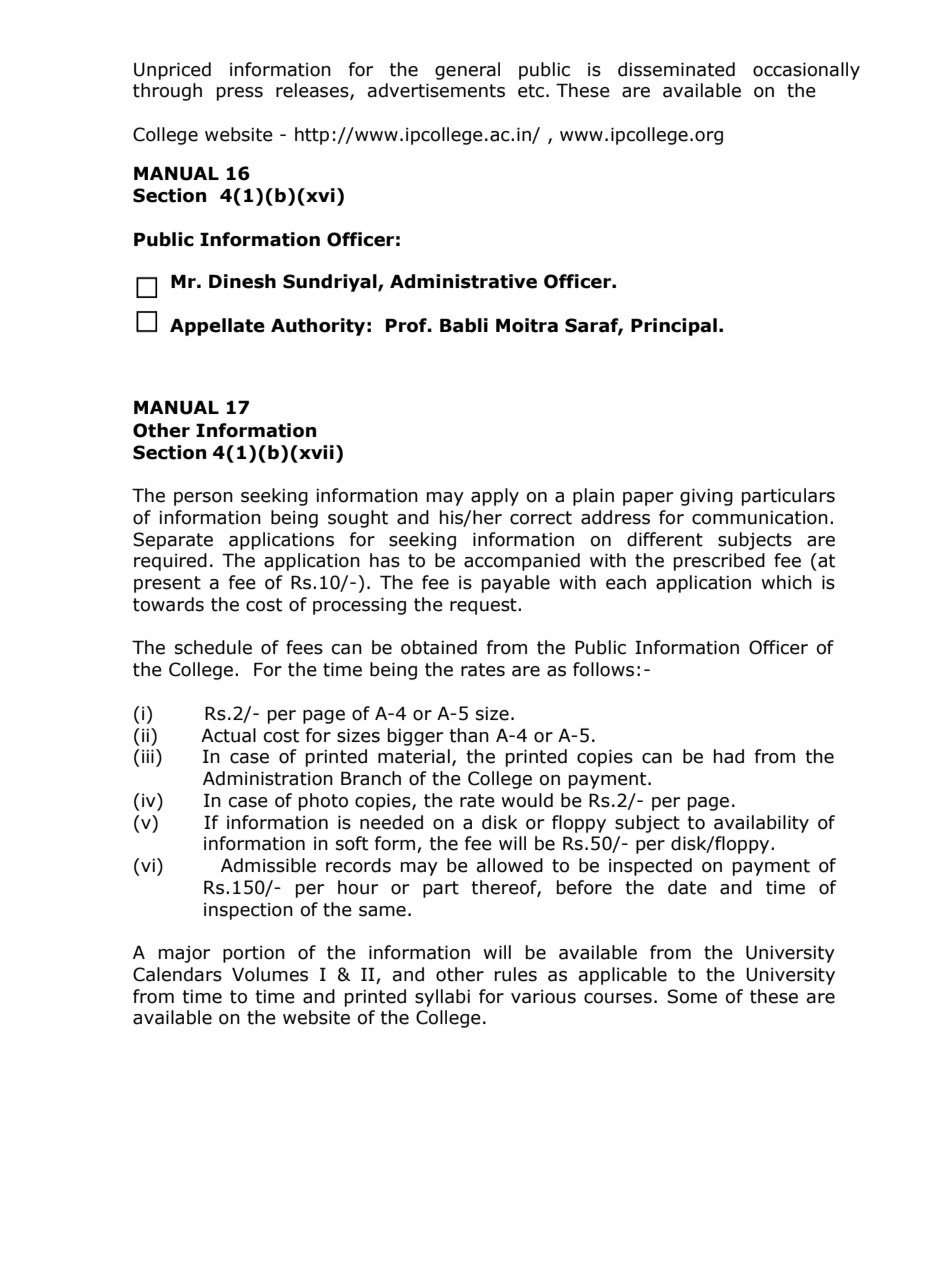 The image size is (952, 1272). I want to click on had, so click(729, 756).
